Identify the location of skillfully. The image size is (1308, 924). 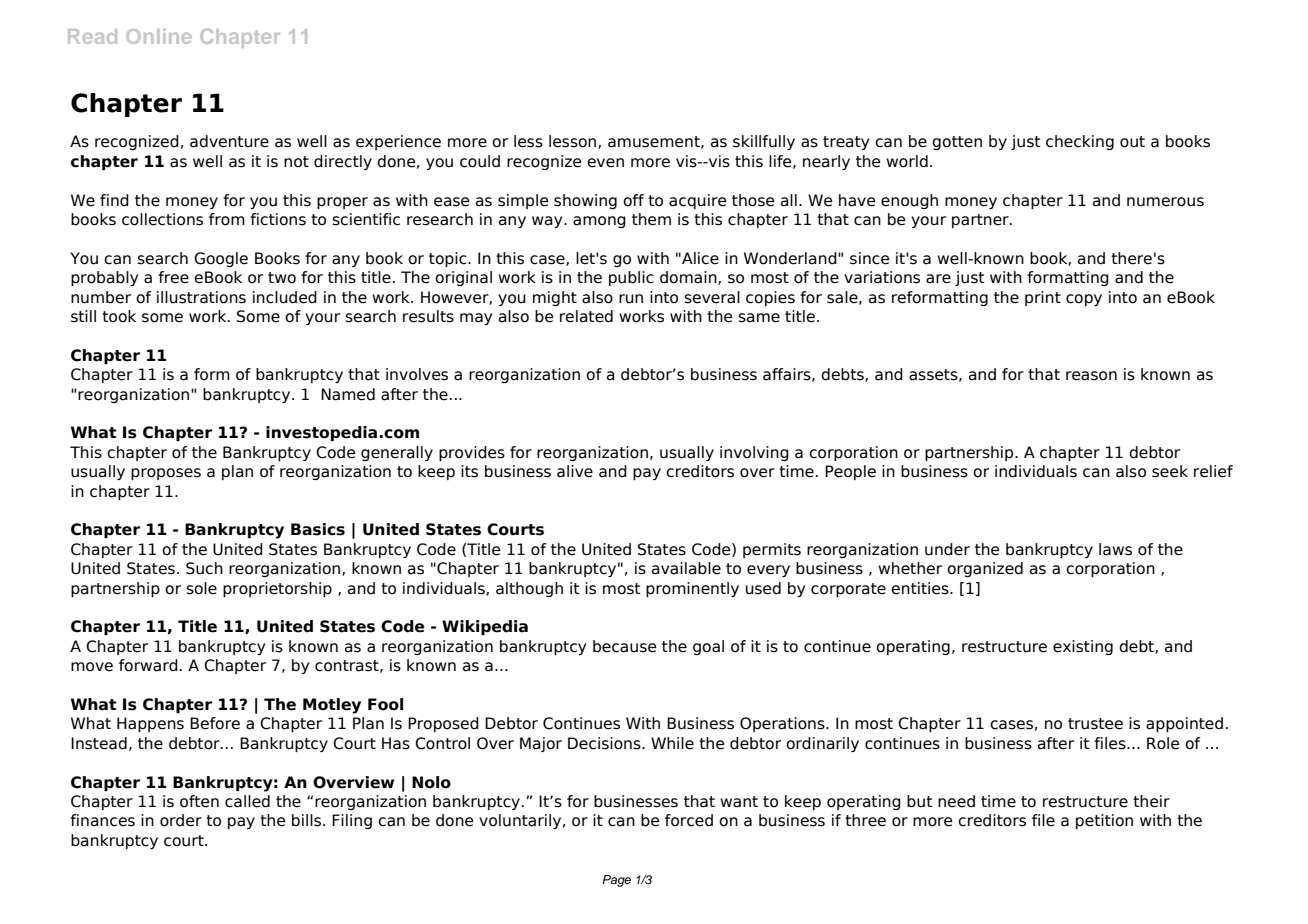
(764, 142).
